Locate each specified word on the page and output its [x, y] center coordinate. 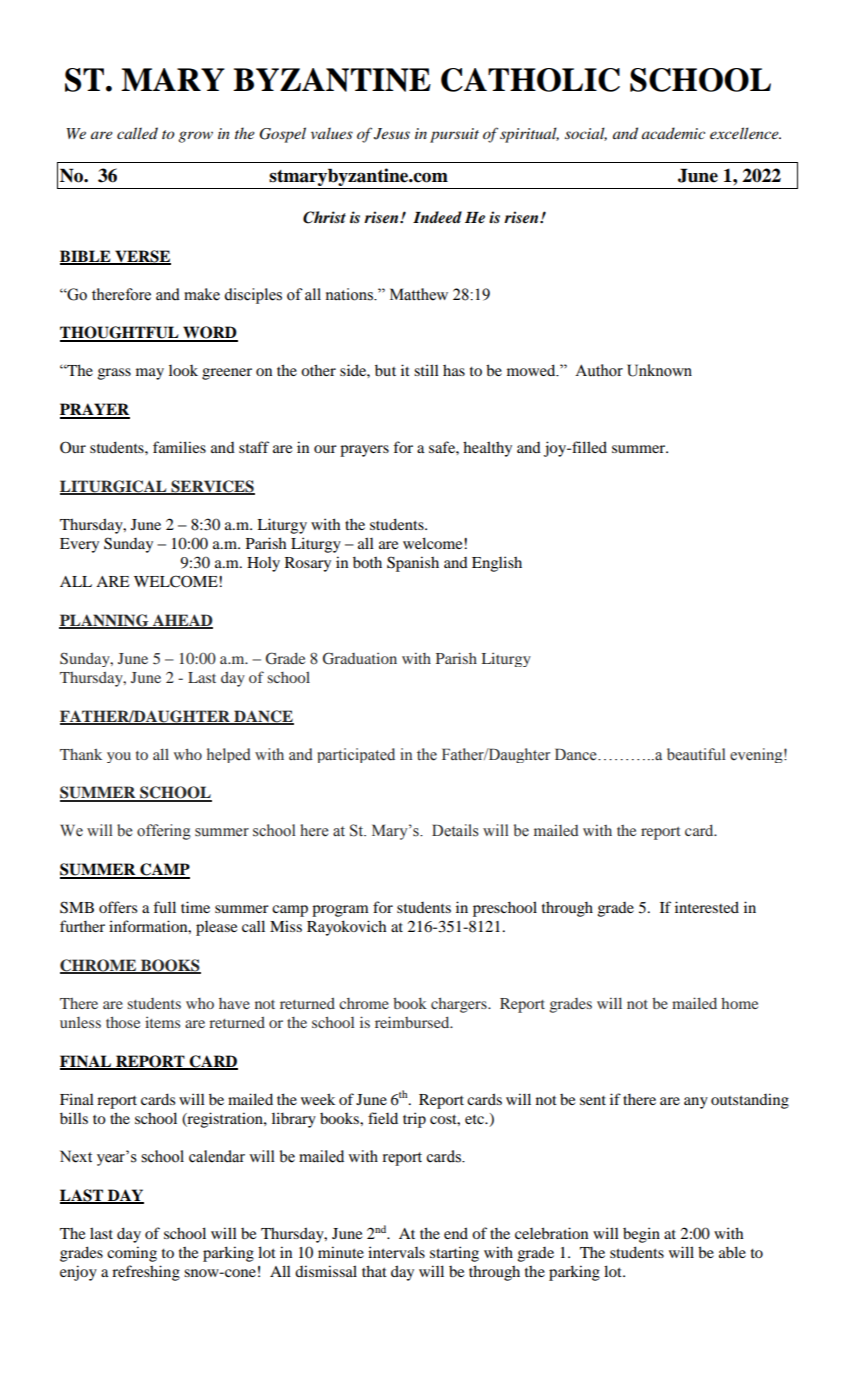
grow [195, 137]
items [162, 1022]
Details [455, 830]
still [426, 370]
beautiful [696, 754]
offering [164, 832]
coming [132, 1254]
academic [673, 133]
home [739, 1003]
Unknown [659, 370]
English [497, 564]
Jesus [392, 134]
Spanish [413, 564]
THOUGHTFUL [120, 333]
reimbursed [413, 1022]
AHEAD [181, 621]
